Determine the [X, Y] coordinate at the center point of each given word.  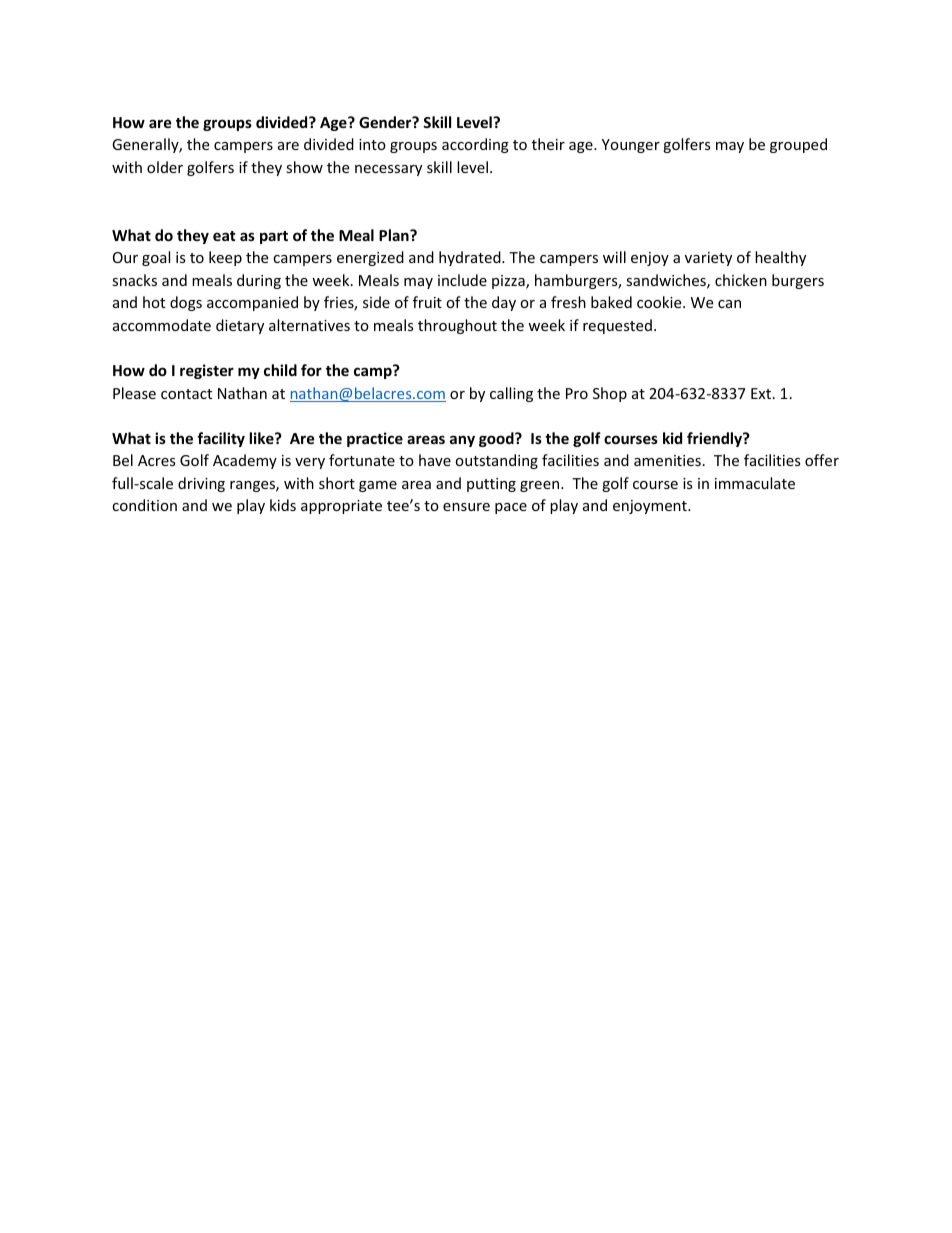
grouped [798, 145]
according [475, 145]
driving [201, 484]
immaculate [755, 483]
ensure [466, 507]
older [165, 167]
